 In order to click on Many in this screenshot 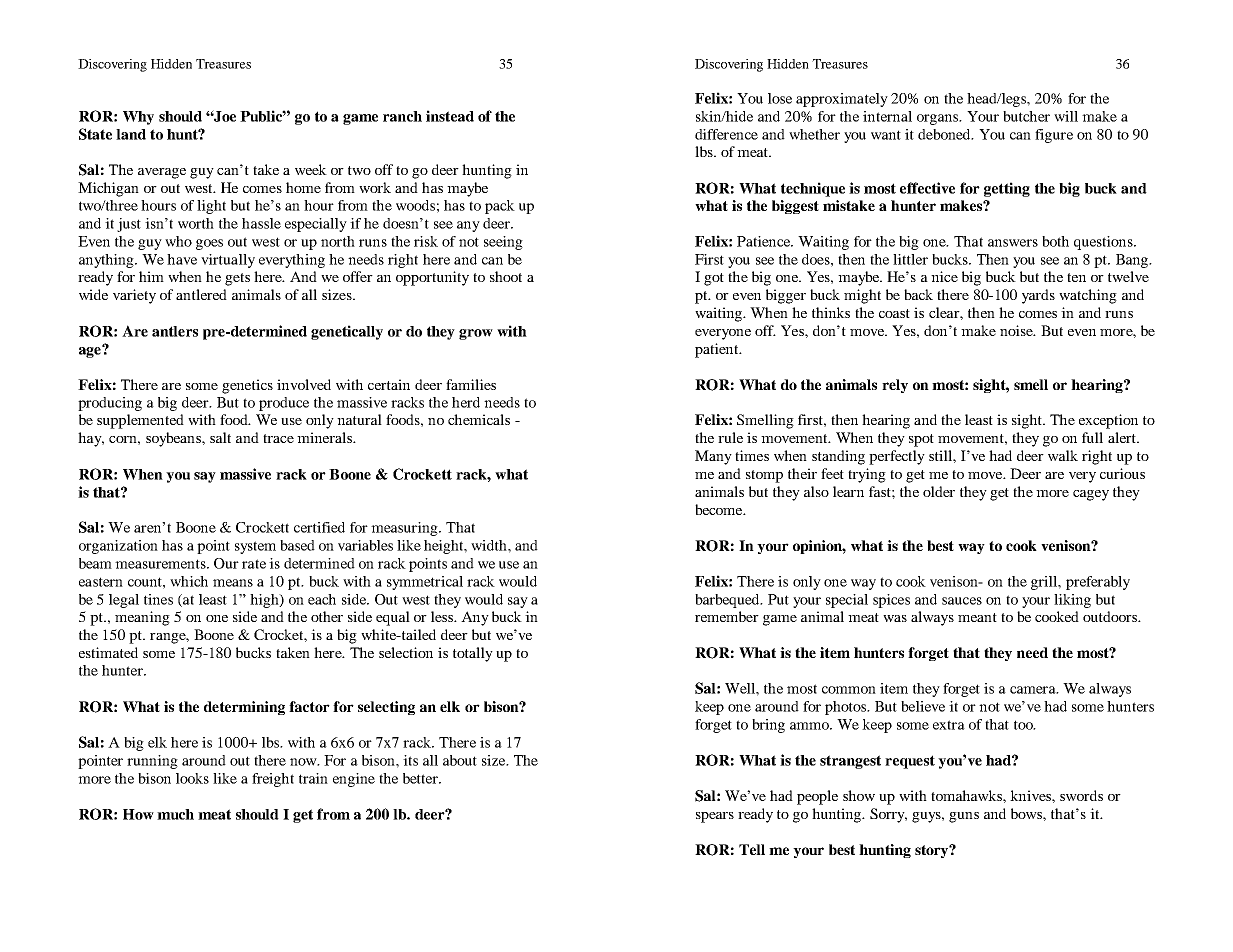, I will do `click(713, 457)`.
